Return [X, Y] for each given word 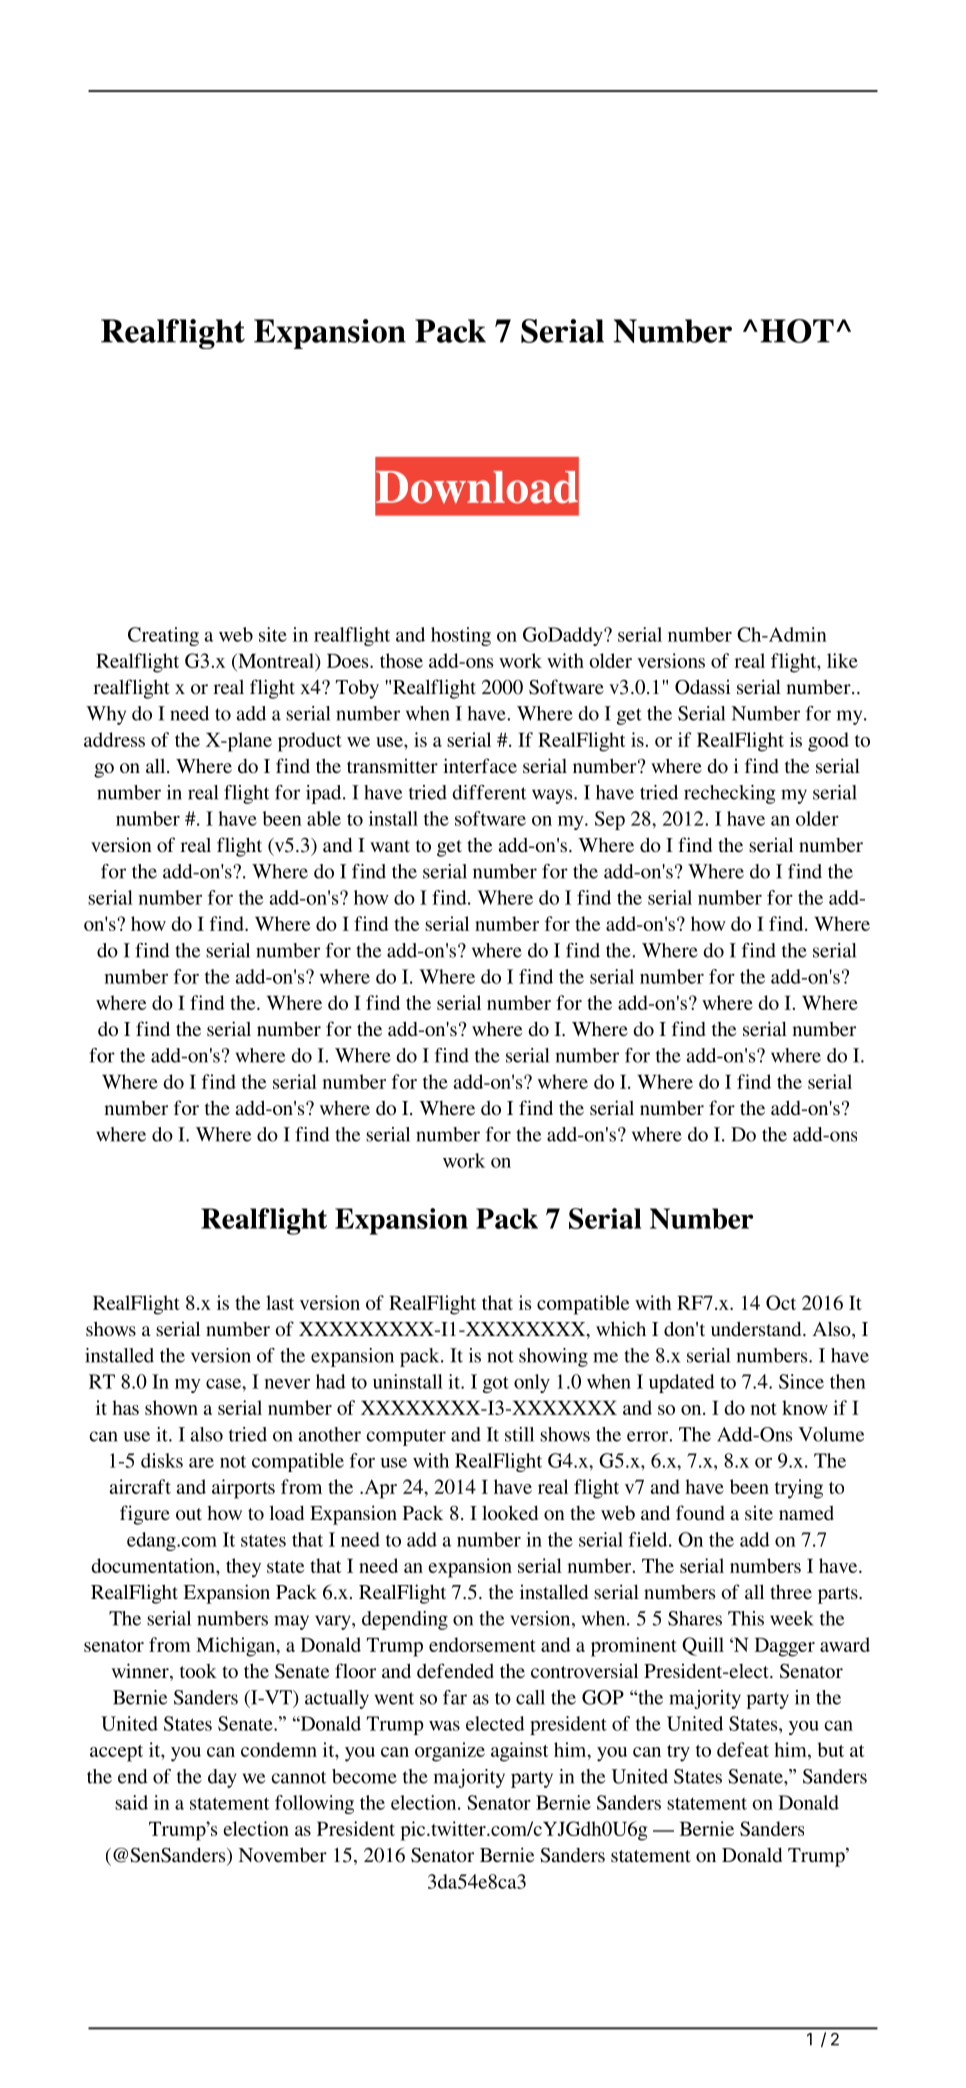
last [280, 1302]
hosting [461, 636]
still [519, 1434]
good [828, 742]
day [222, 1778]
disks [162, 1460]
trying [799, 1489]
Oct [781, 1302]
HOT [797, 331]
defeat [743, 1749]
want [390, 846]
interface [480, 765]
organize [450, 1752]
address [114, 739]
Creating [163, 636]
